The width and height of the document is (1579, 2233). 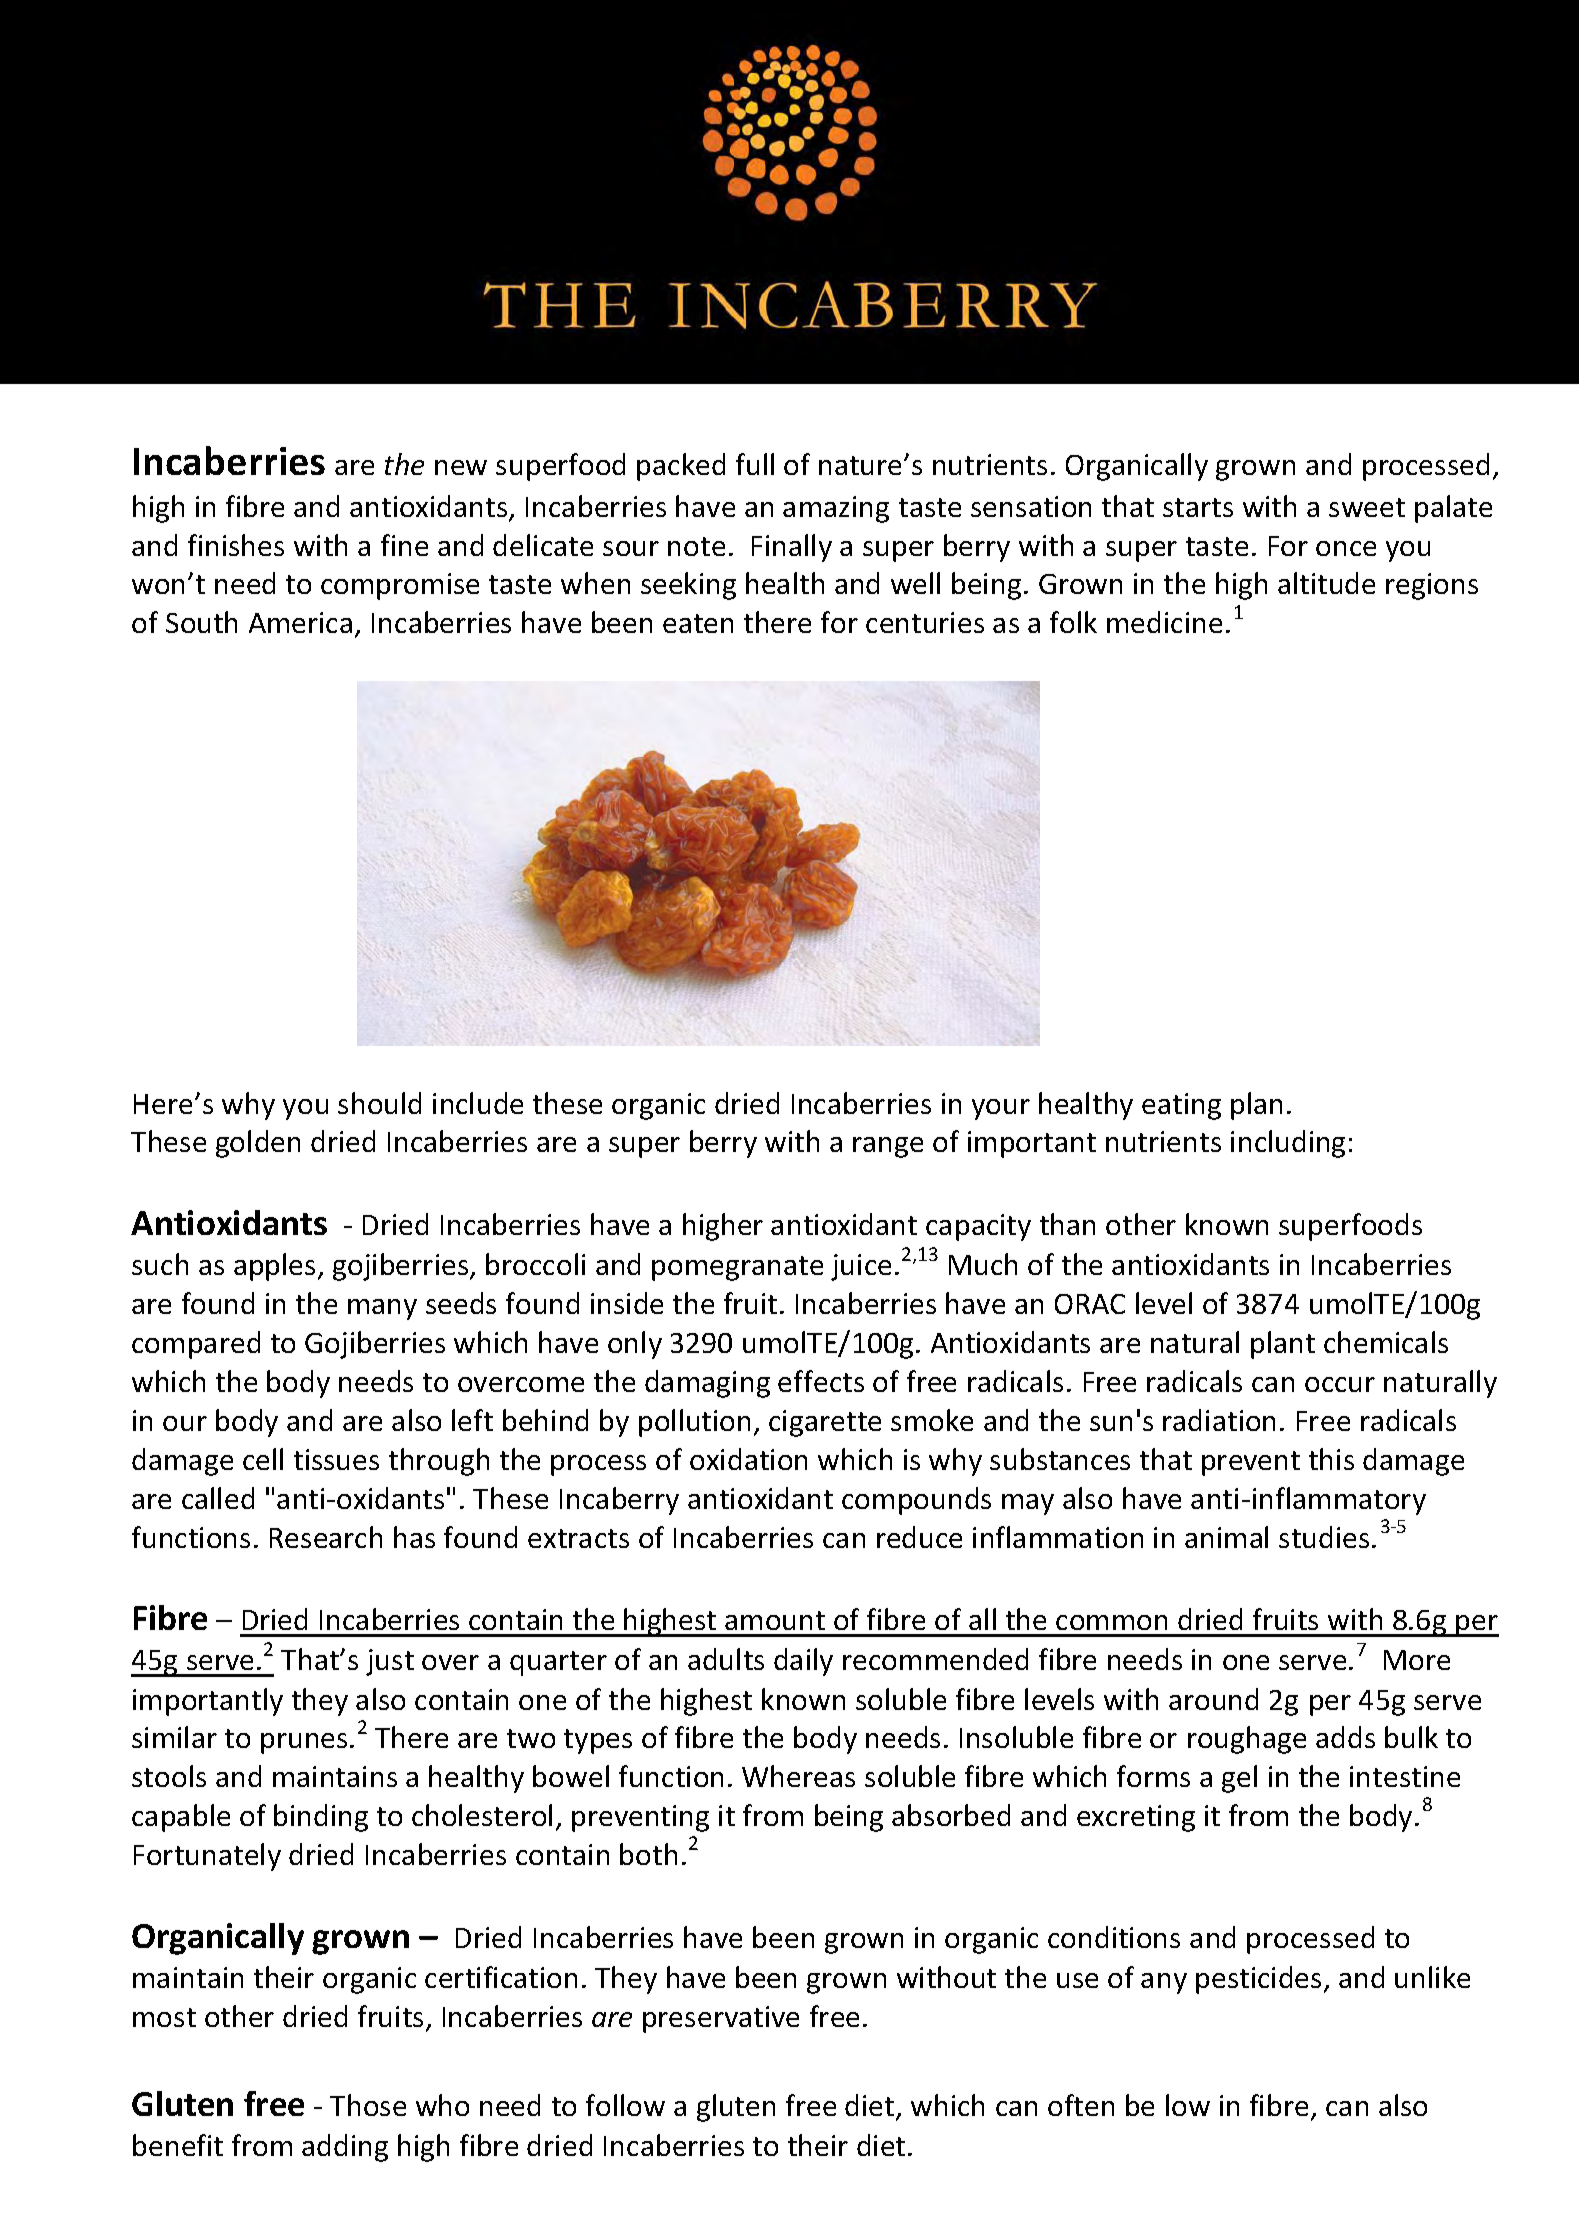 I want to click on Those, so click(x=368, y=2105).
